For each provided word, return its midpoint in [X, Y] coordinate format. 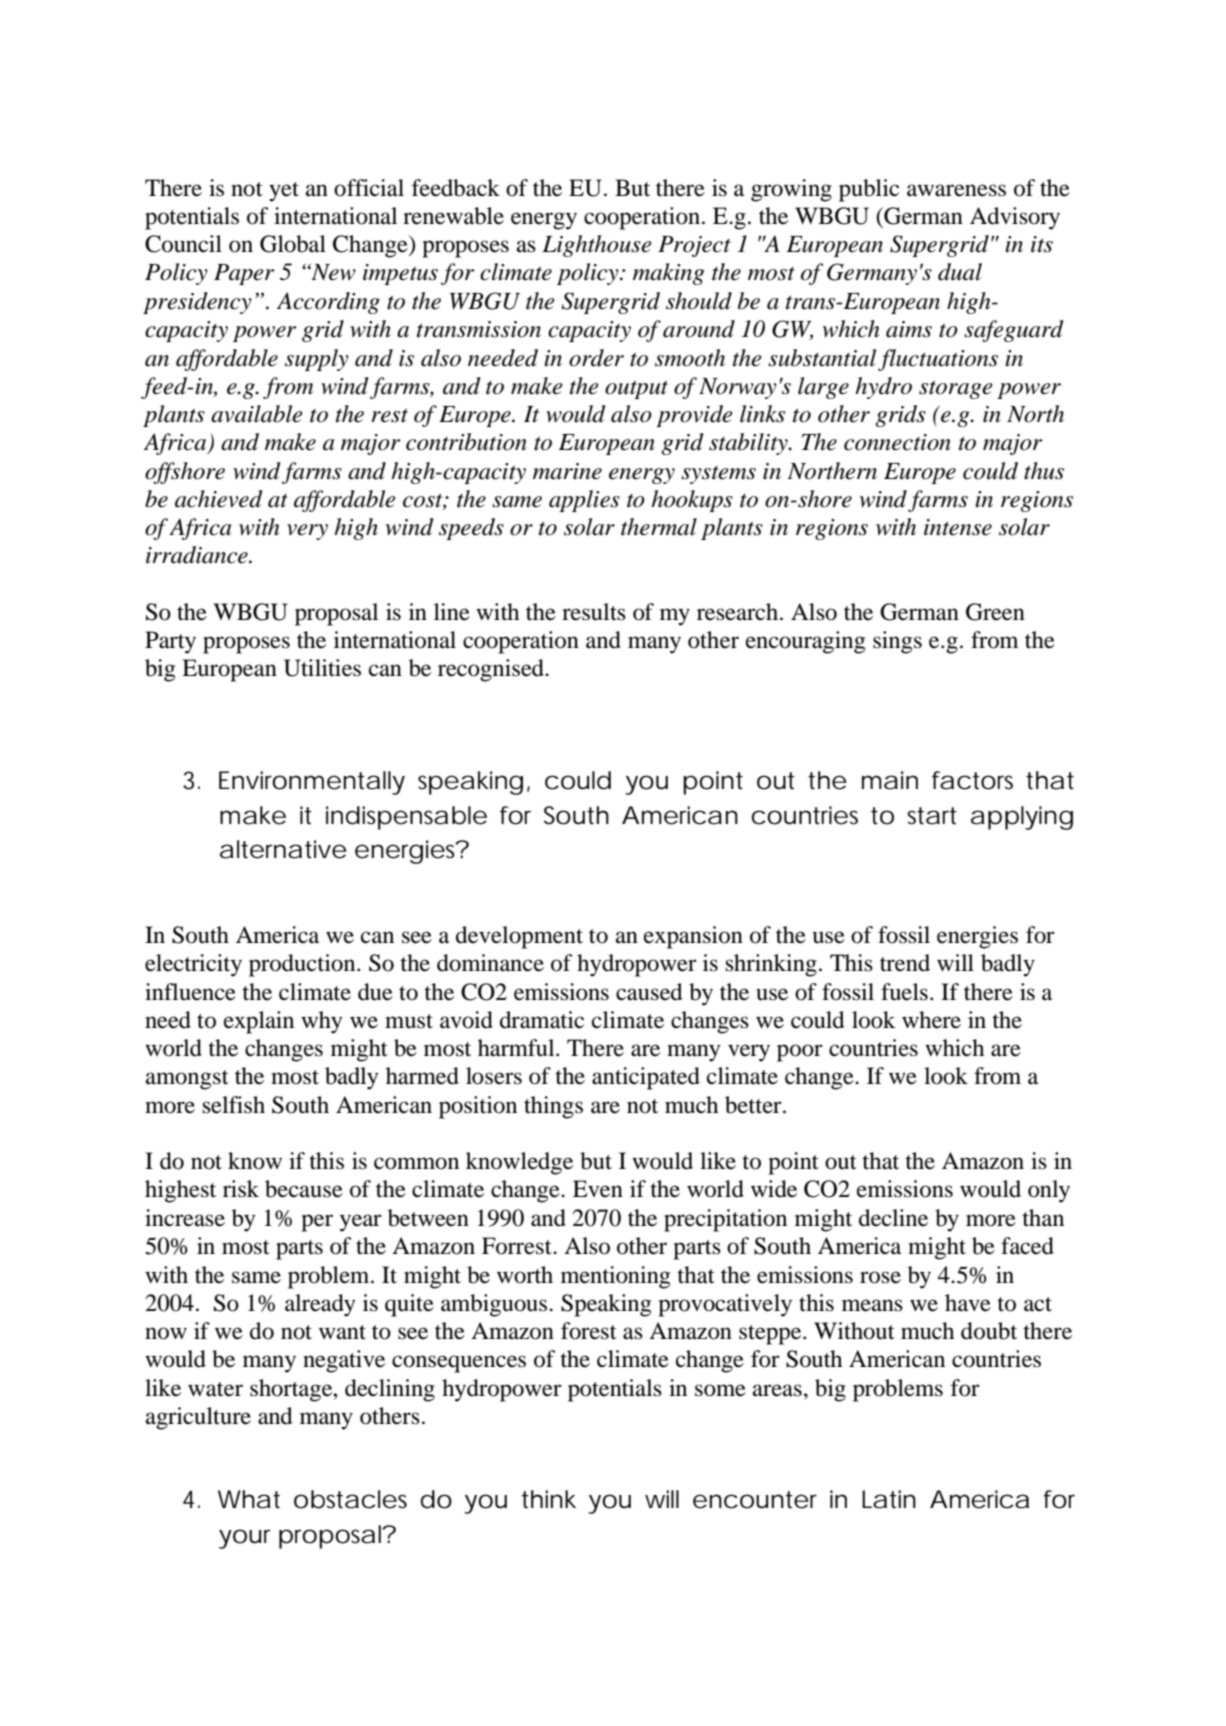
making [669, 274]
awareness [956, 190]
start [932, 816]
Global [293, 244]
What [249, 1499]
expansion [693, 937]
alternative [283, 849]
